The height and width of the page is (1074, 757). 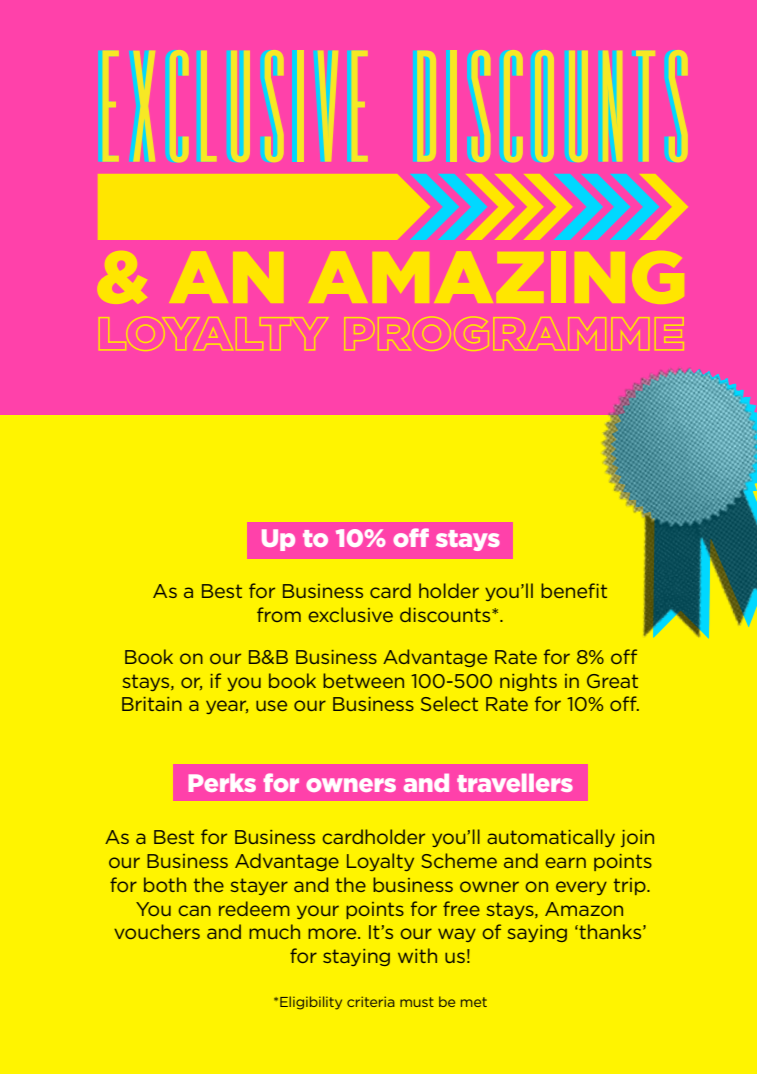 I want to click on both, so click(x=165, y=884).
